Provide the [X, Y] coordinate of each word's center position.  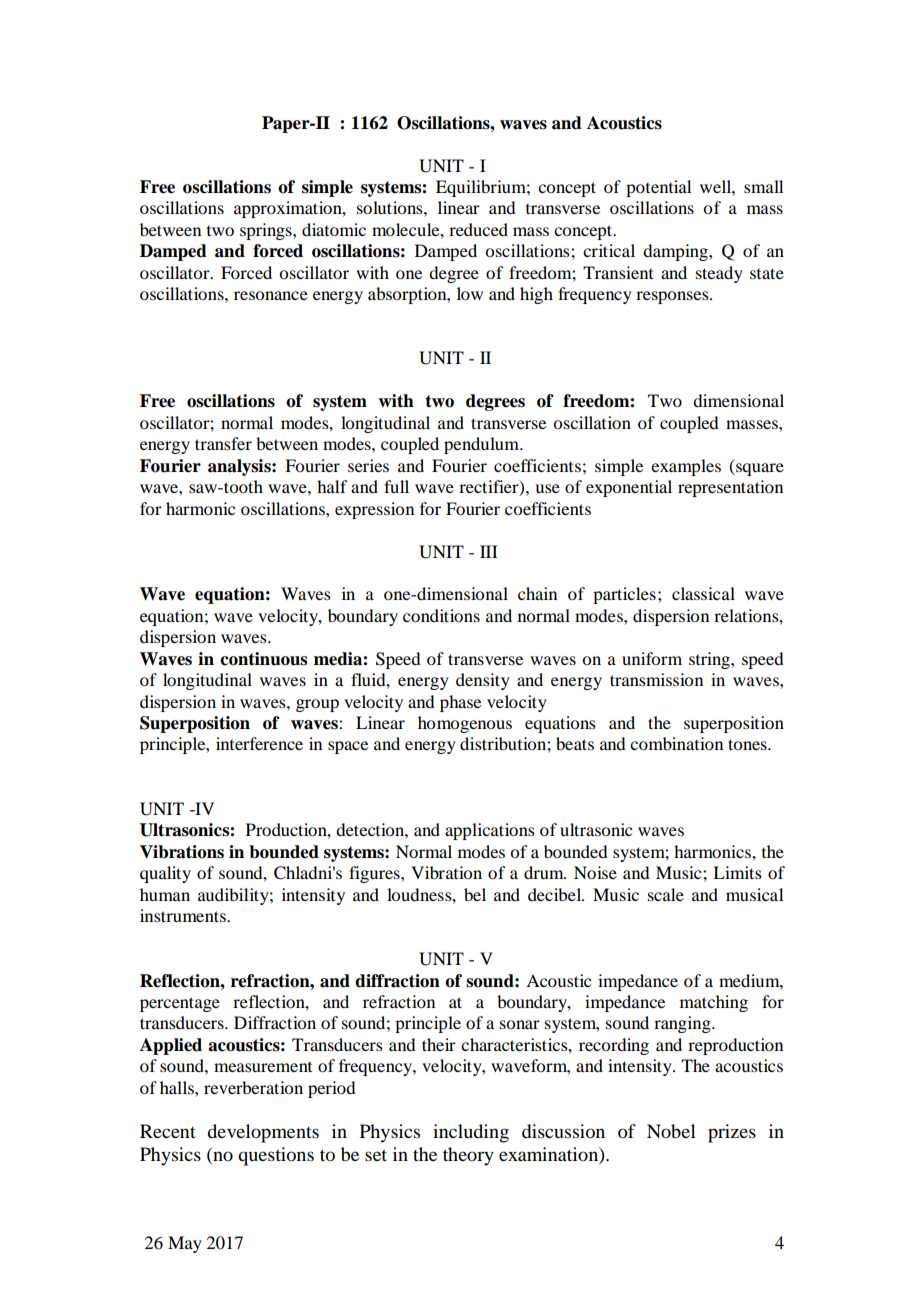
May [185, 1244]
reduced [478, 229]
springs [267, 231]
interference [259, 743]
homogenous [465, 724]
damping [676, 252]
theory [468, 1156]
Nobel [671, 1131]
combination [676, 743]
